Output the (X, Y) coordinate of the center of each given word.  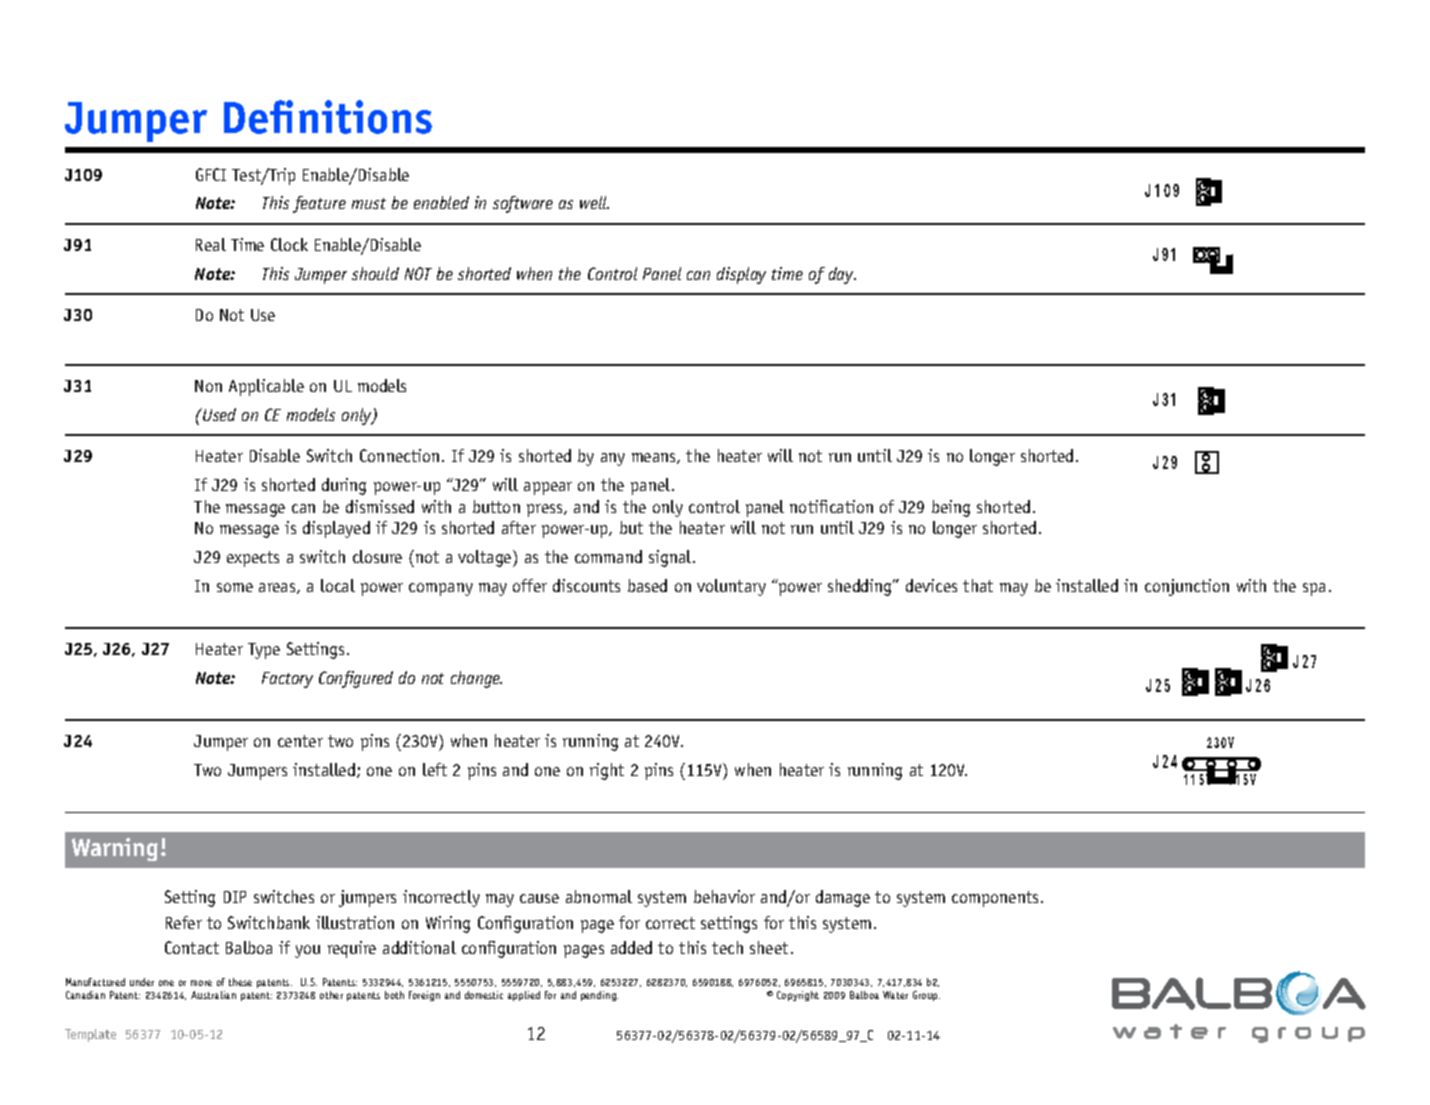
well (594, 202)
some (235, 587)
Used (218, 414)
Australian (213, 995)
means (655, 458)
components (995, 899)
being (951, 508)
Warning (115, 849)
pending (599, 996)
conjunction (1187, 587)
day (842, 275)
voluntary (731, 587)
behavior (724, 896)
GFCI (211, 174)
